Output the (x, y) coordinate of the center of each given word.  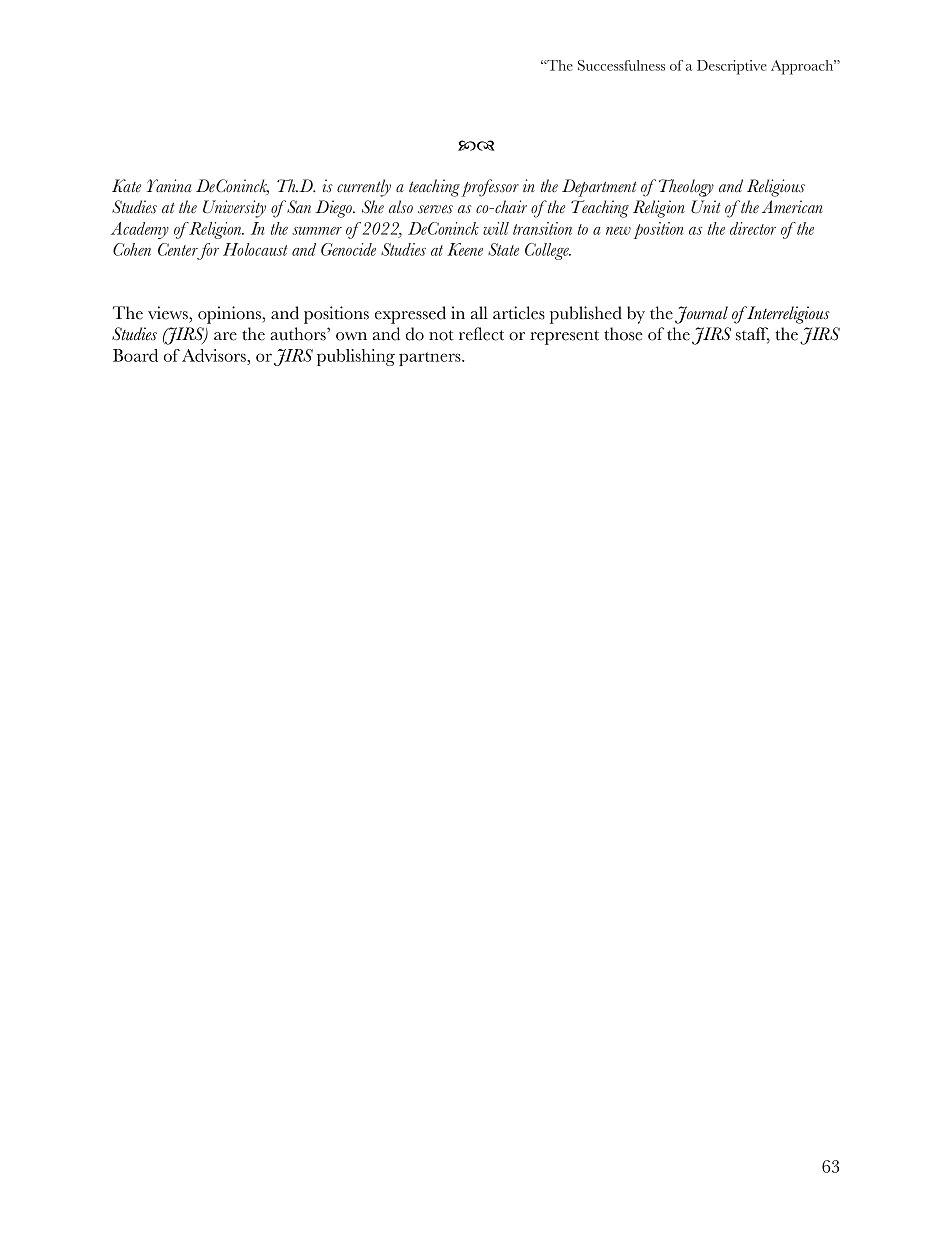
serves (435, 209)
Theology (686, 188)
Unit (705, 206)
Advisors (215, 355)
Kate (126, 186)
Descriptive (732, 67)
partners (431, 359)
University (234, 209)
